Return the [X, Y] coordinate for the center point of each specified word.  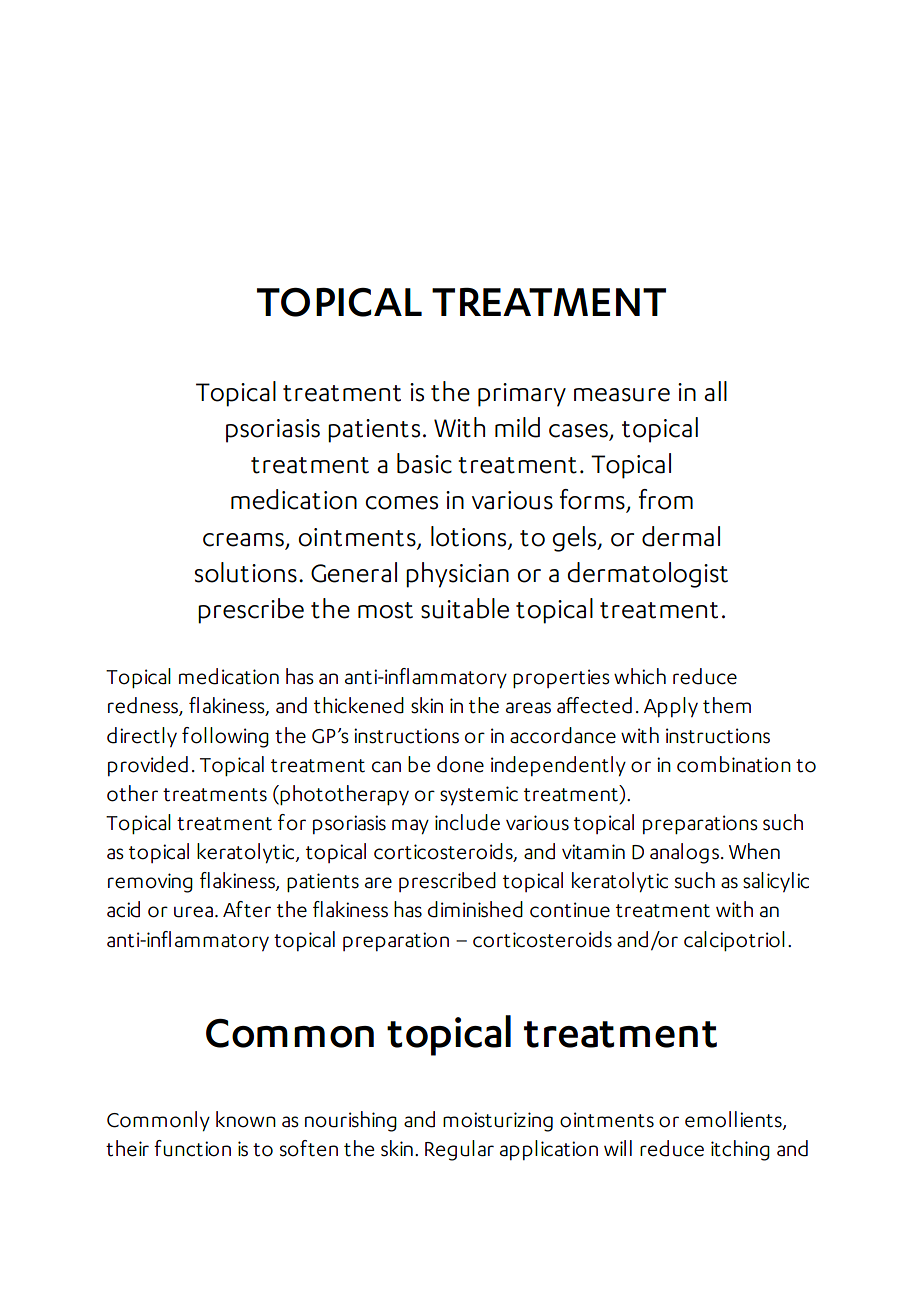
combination [734, 764]
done [460, 764]
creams [243, 540]
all [715, 391]
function [192, 1148]
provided [148, 766]
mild [517, 427]
